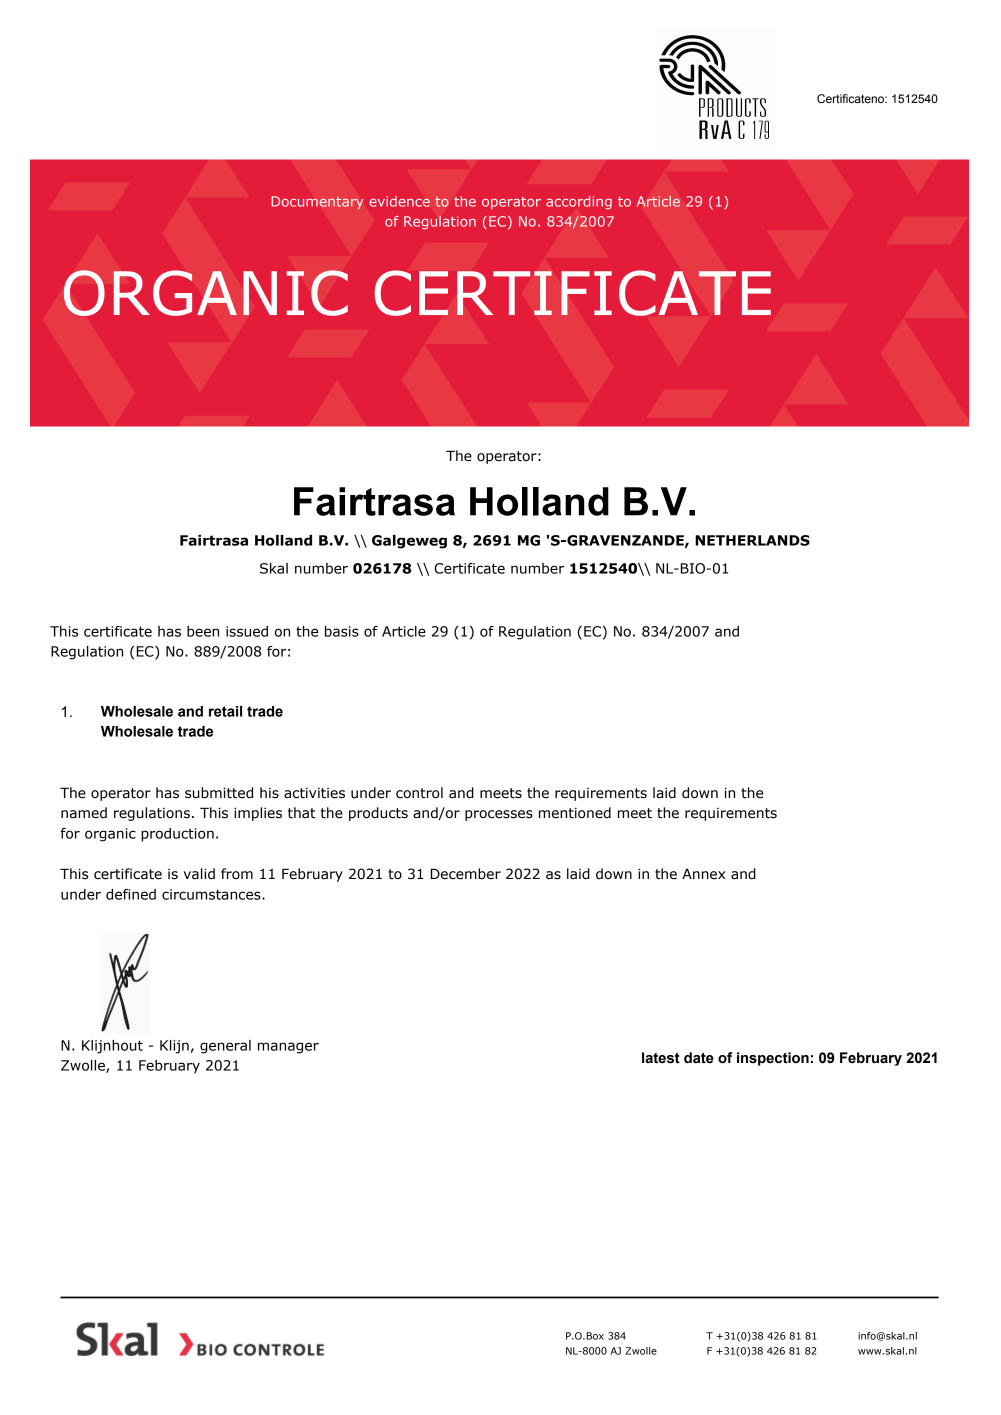 This screenshot has height=1415, width=1001. What do you see at coordinates (247, 631) in the screenshot?
I see `issued` at bounding box center [247, 631].
